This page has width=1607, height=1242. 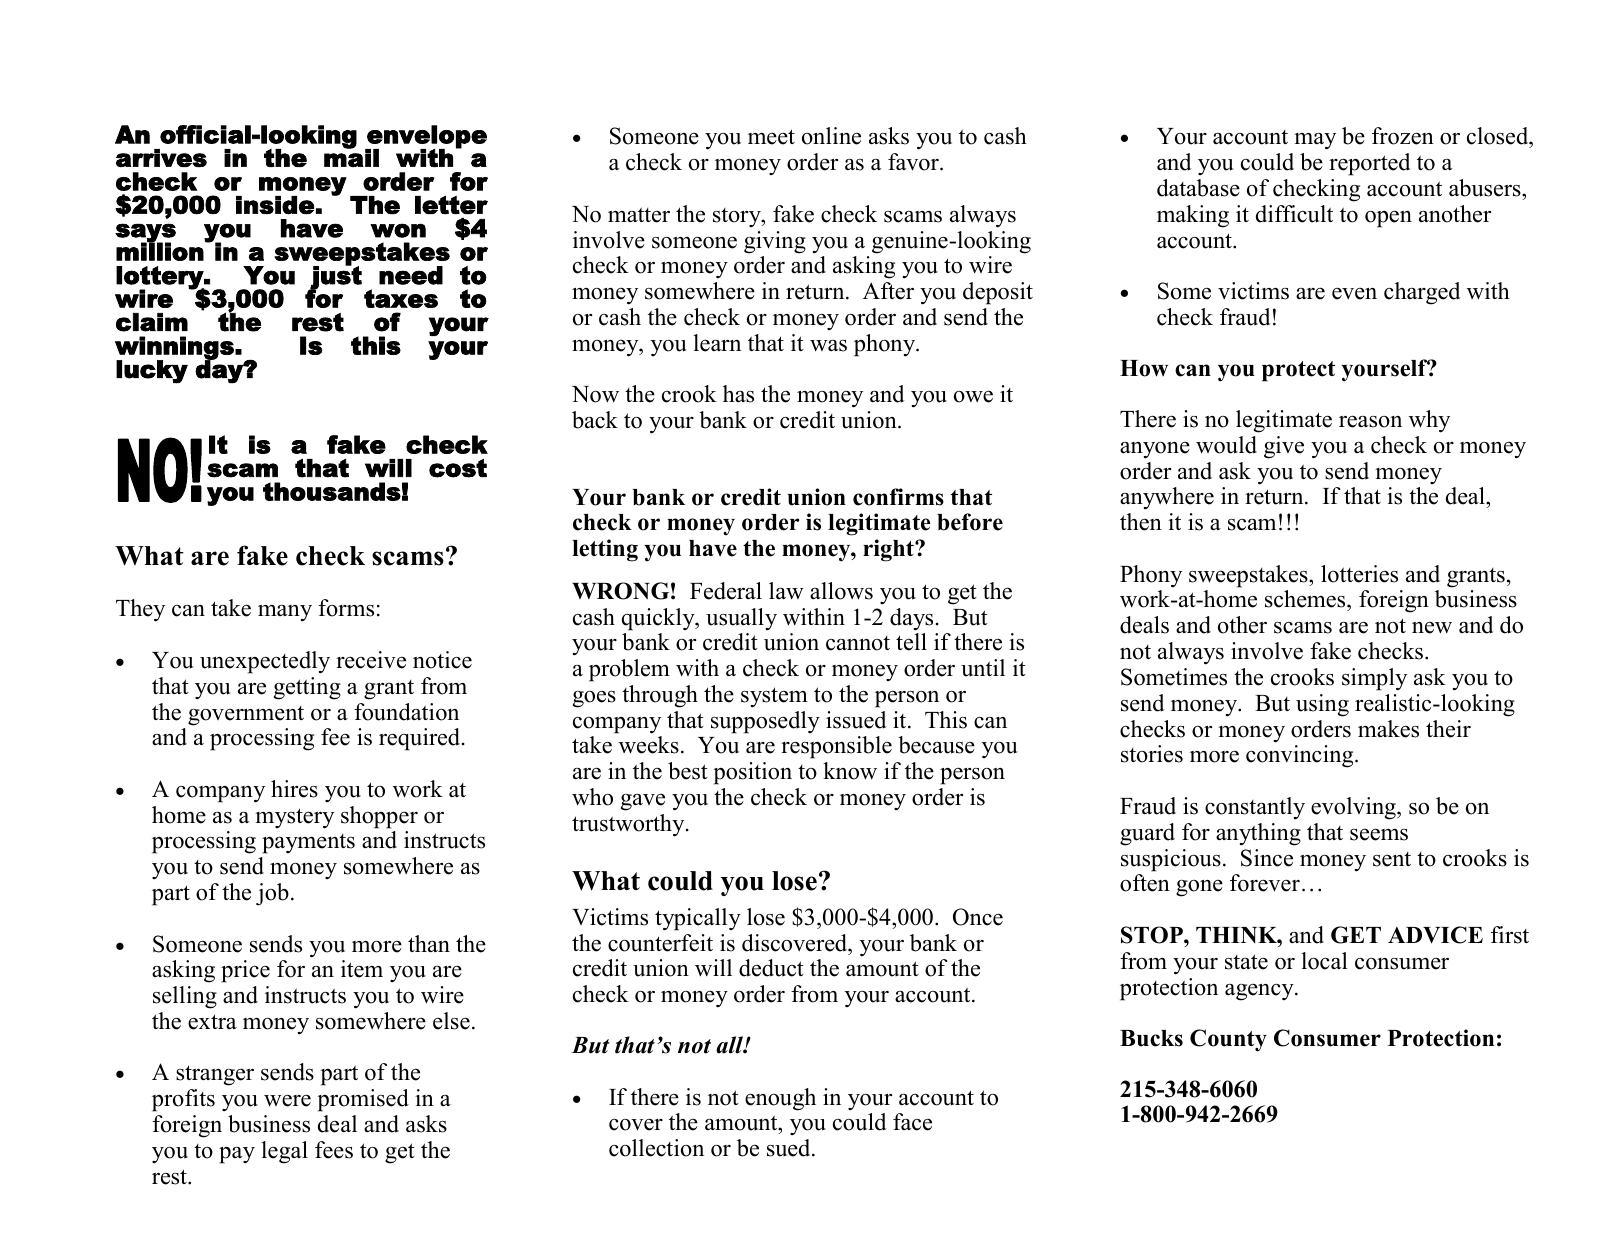 I want to click on job, so click(x=272, y=894).
